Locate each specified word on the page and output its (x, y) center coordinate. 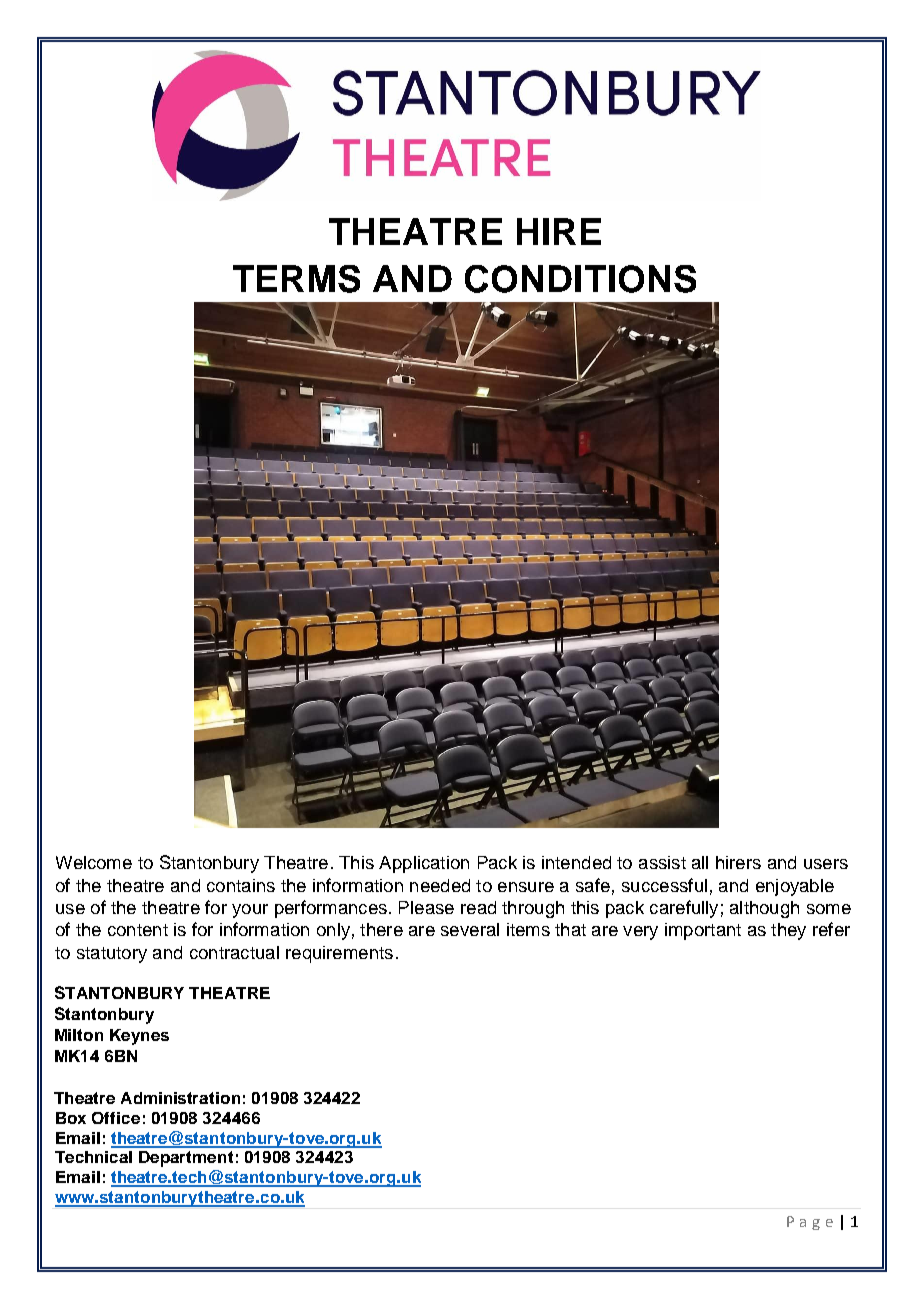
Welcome (94, 862)
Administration (180, 1098)
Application (424, 864)
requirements (339, 954)
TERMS (296, 279)
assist (662, 862)
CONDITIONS (580, 279)
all (700, 862)
